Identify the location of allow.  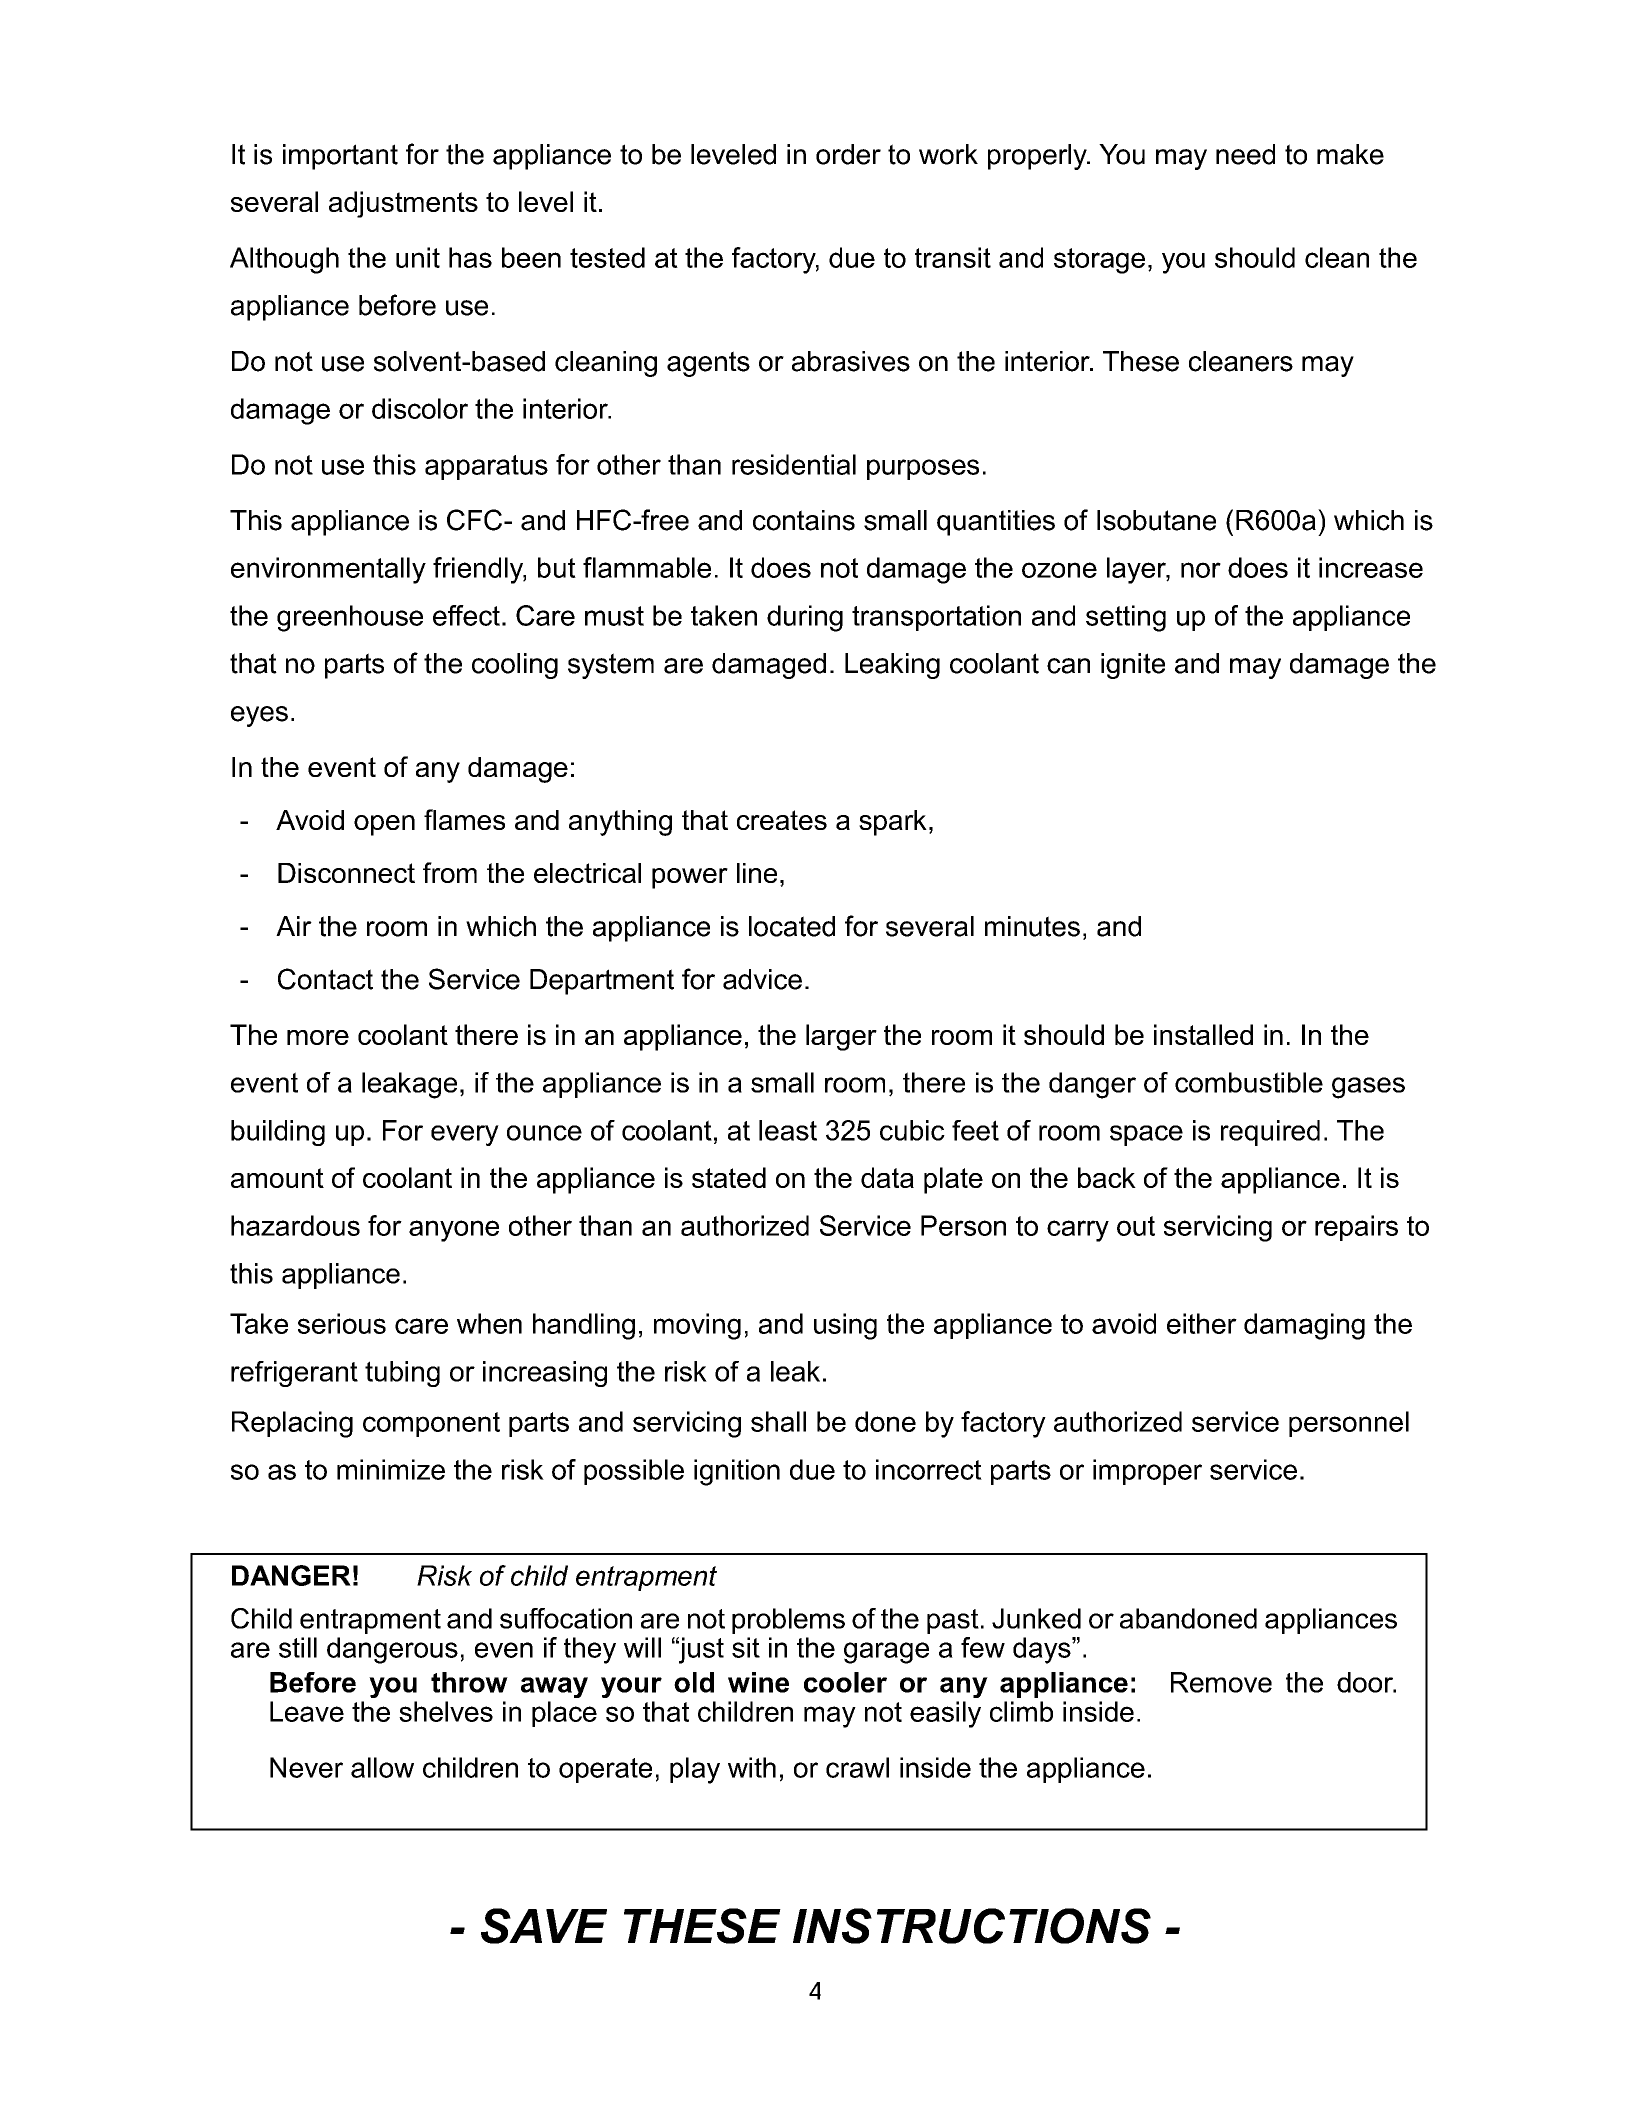
(382, 1767).
